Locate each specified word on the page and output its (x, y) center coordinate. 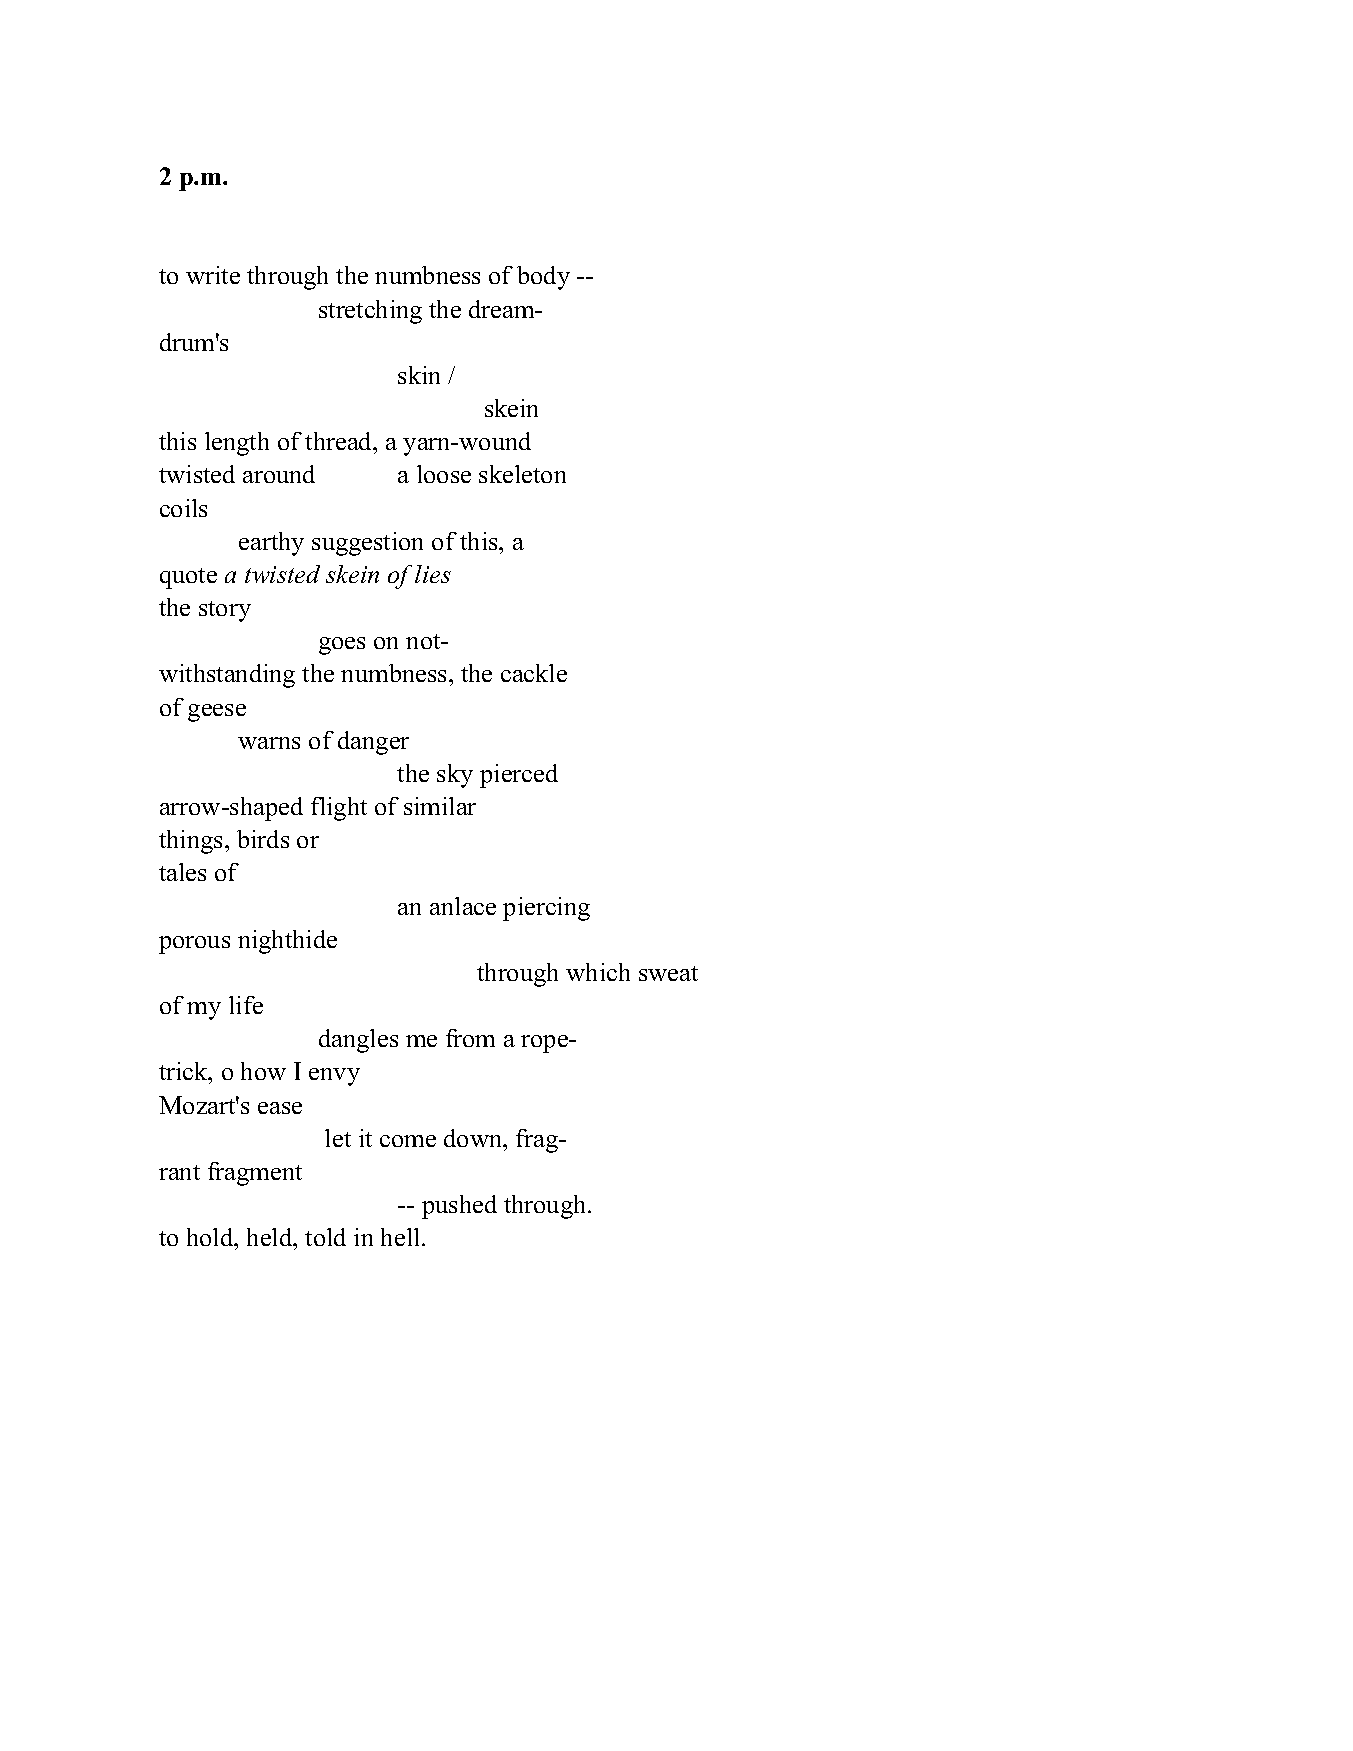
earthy (271, 544)
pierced (519, 776)
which (598, 972)
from (470, 1038)
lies (433, 574)
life (246, 1005)
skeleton (522, 474)
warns (269, 743)
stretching (370, 312)
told (325, 1237)
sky (455, 776)
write (213, 275)
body (543, 278)
